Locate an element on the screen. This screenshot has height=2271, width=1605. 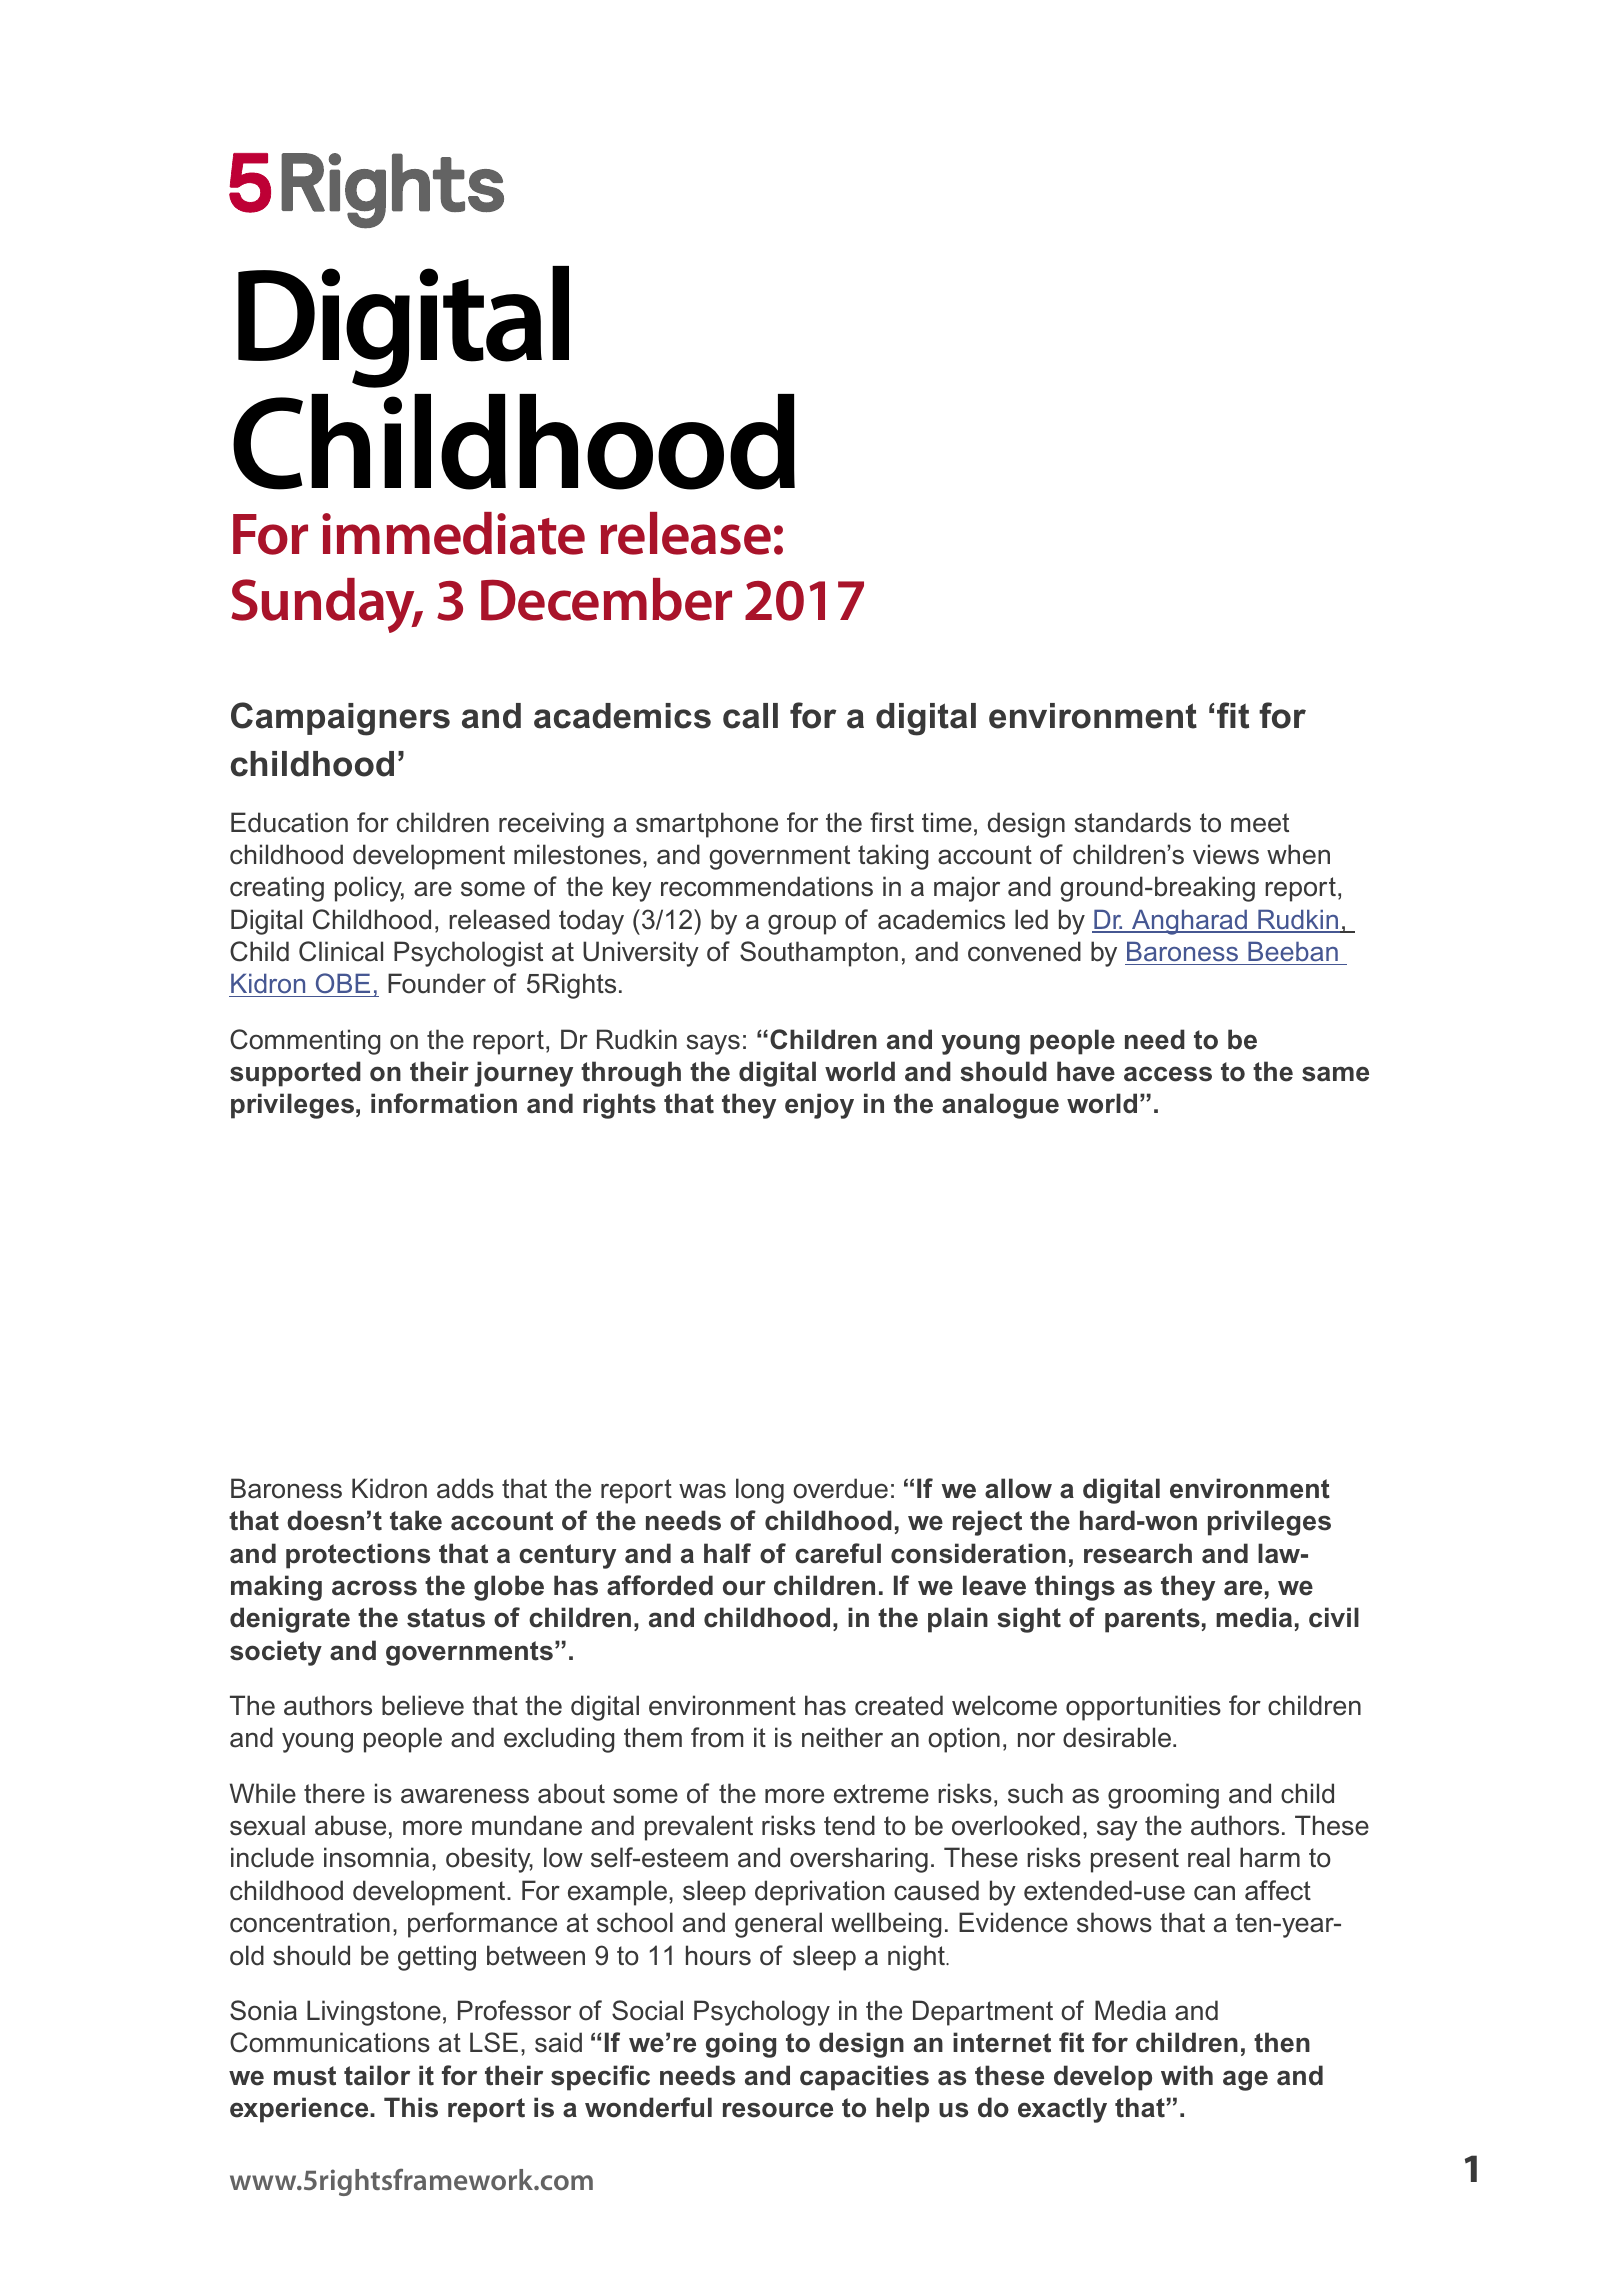
Campaigners is located at coordinates (340, 719).
